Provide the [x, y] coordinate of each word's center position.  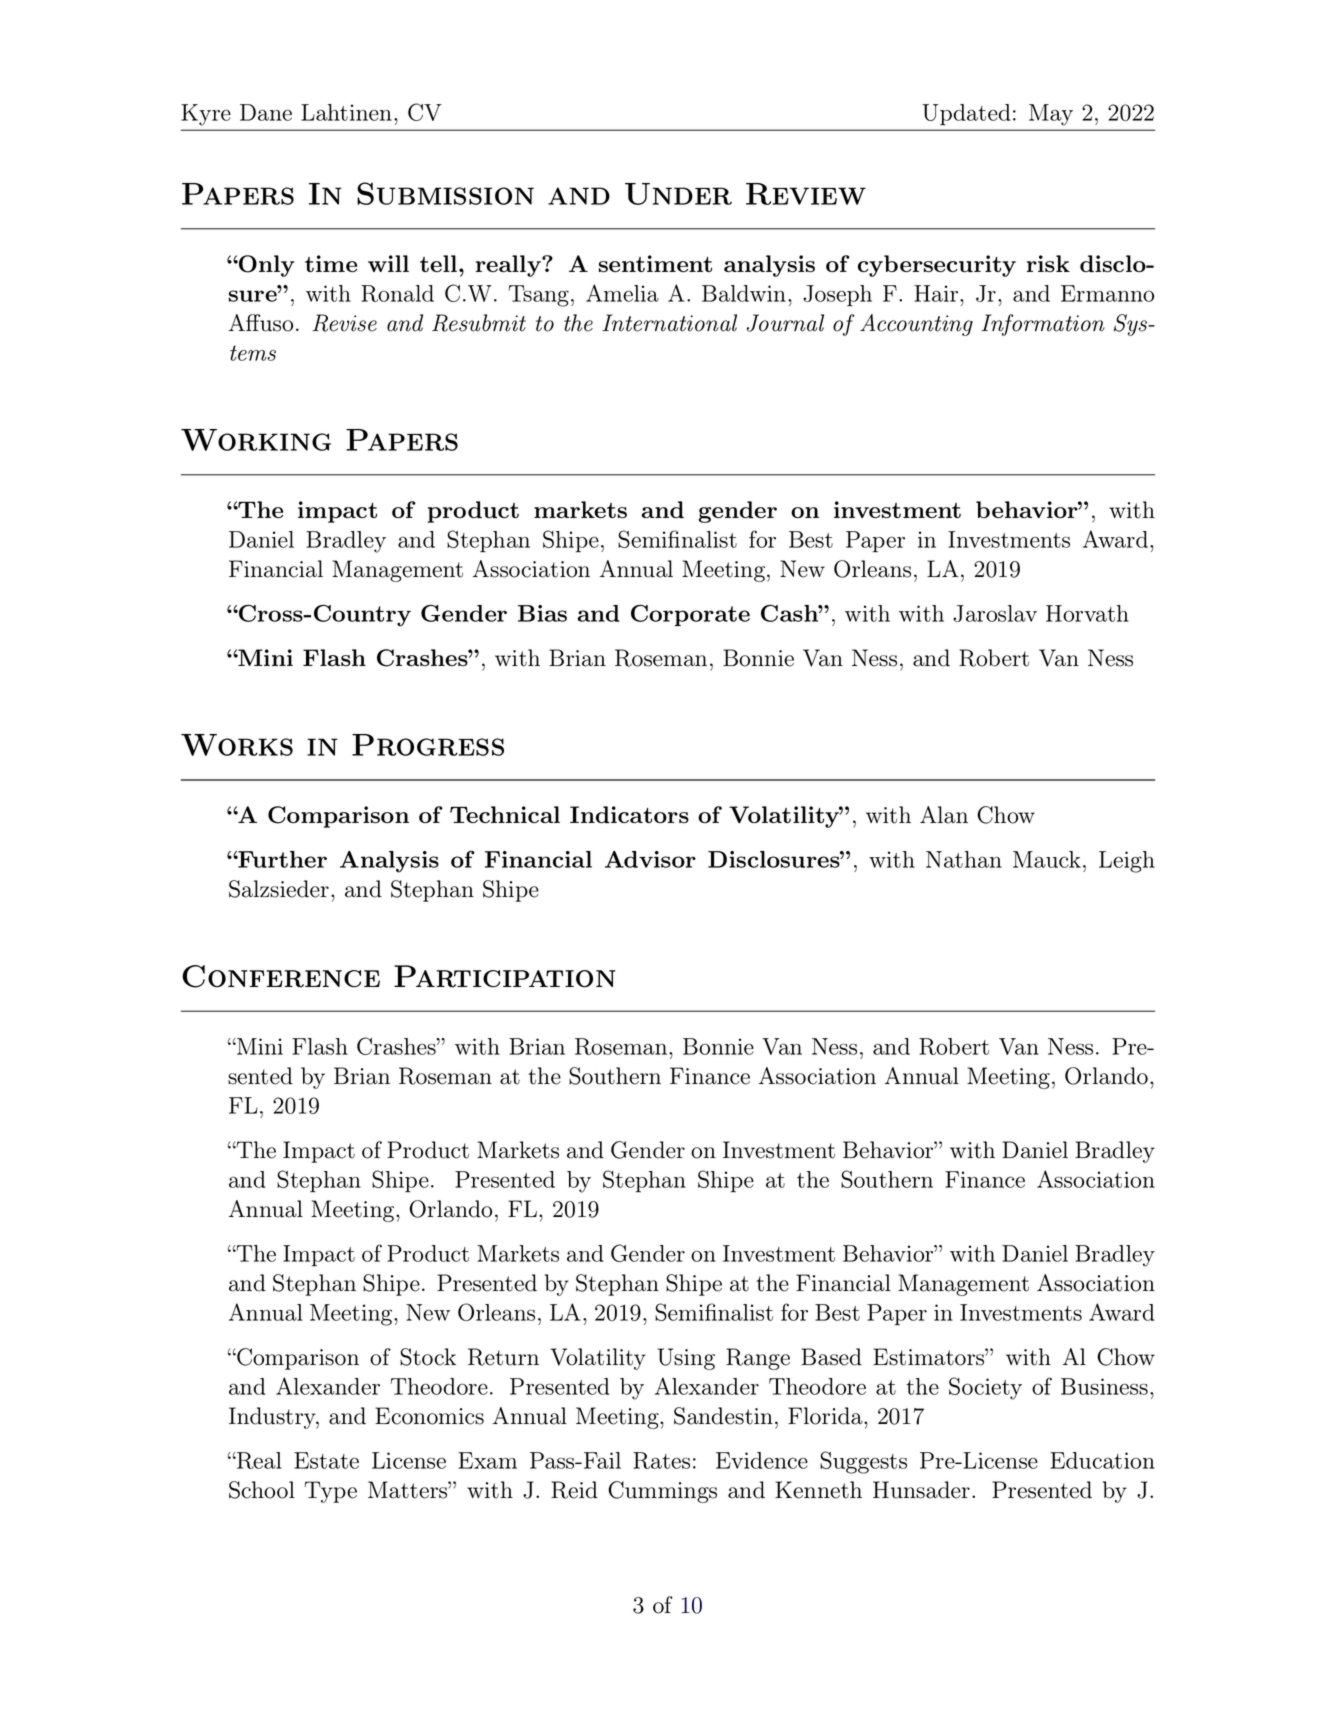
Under [678, 194]
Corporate [690, 615]
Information [1043, 325]
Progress [428, 745]
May [1051, 115]
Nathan [964, 859]
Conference [281, 976]
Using [686, 1359]
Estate [326, 1460]
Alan [944, 815]
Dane [266, 112]
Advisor [650, 859]
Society [985, 1388]
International [669, 323]
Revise [344, 323]
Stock [428, 1357]
